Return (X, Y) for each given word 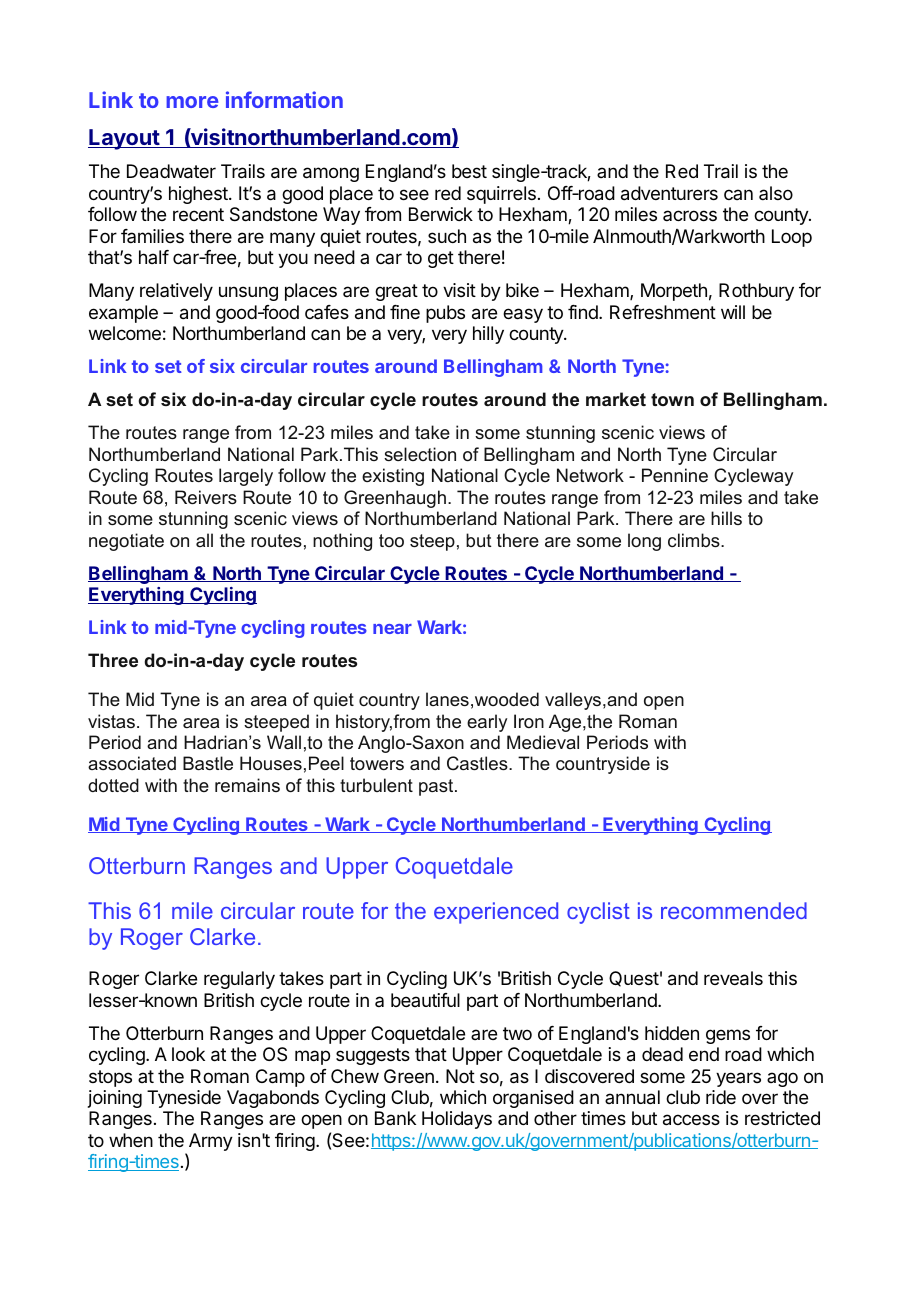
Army (209, 1143)
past (437, 787)
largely (246, 477)
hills (726, 518)
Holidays (457, 1120)
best (469, 171)
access (691, 1120)
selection (420, 454)
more (192, 102)
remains (247, 785)
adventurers (669, 193)
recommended (734, 910)
